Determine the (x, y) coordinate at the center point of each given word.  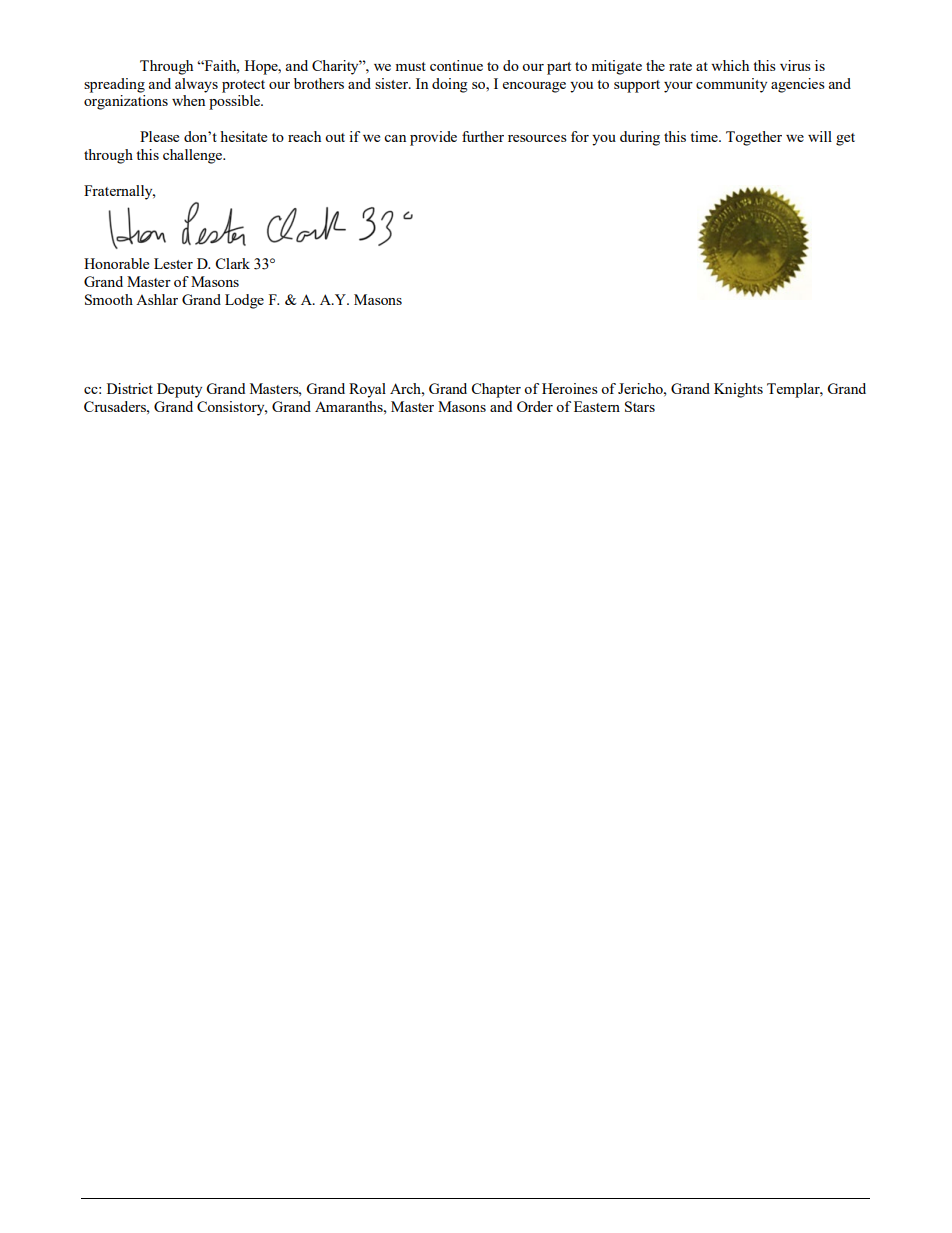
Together (754, 138)
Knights (738, 390)
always (196, 85)
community (731, 85)
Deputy (179, 390)
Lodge (244, 301)
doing (450, 85)
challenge (193, 156)
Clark (232, 263)
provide (433, 138)
